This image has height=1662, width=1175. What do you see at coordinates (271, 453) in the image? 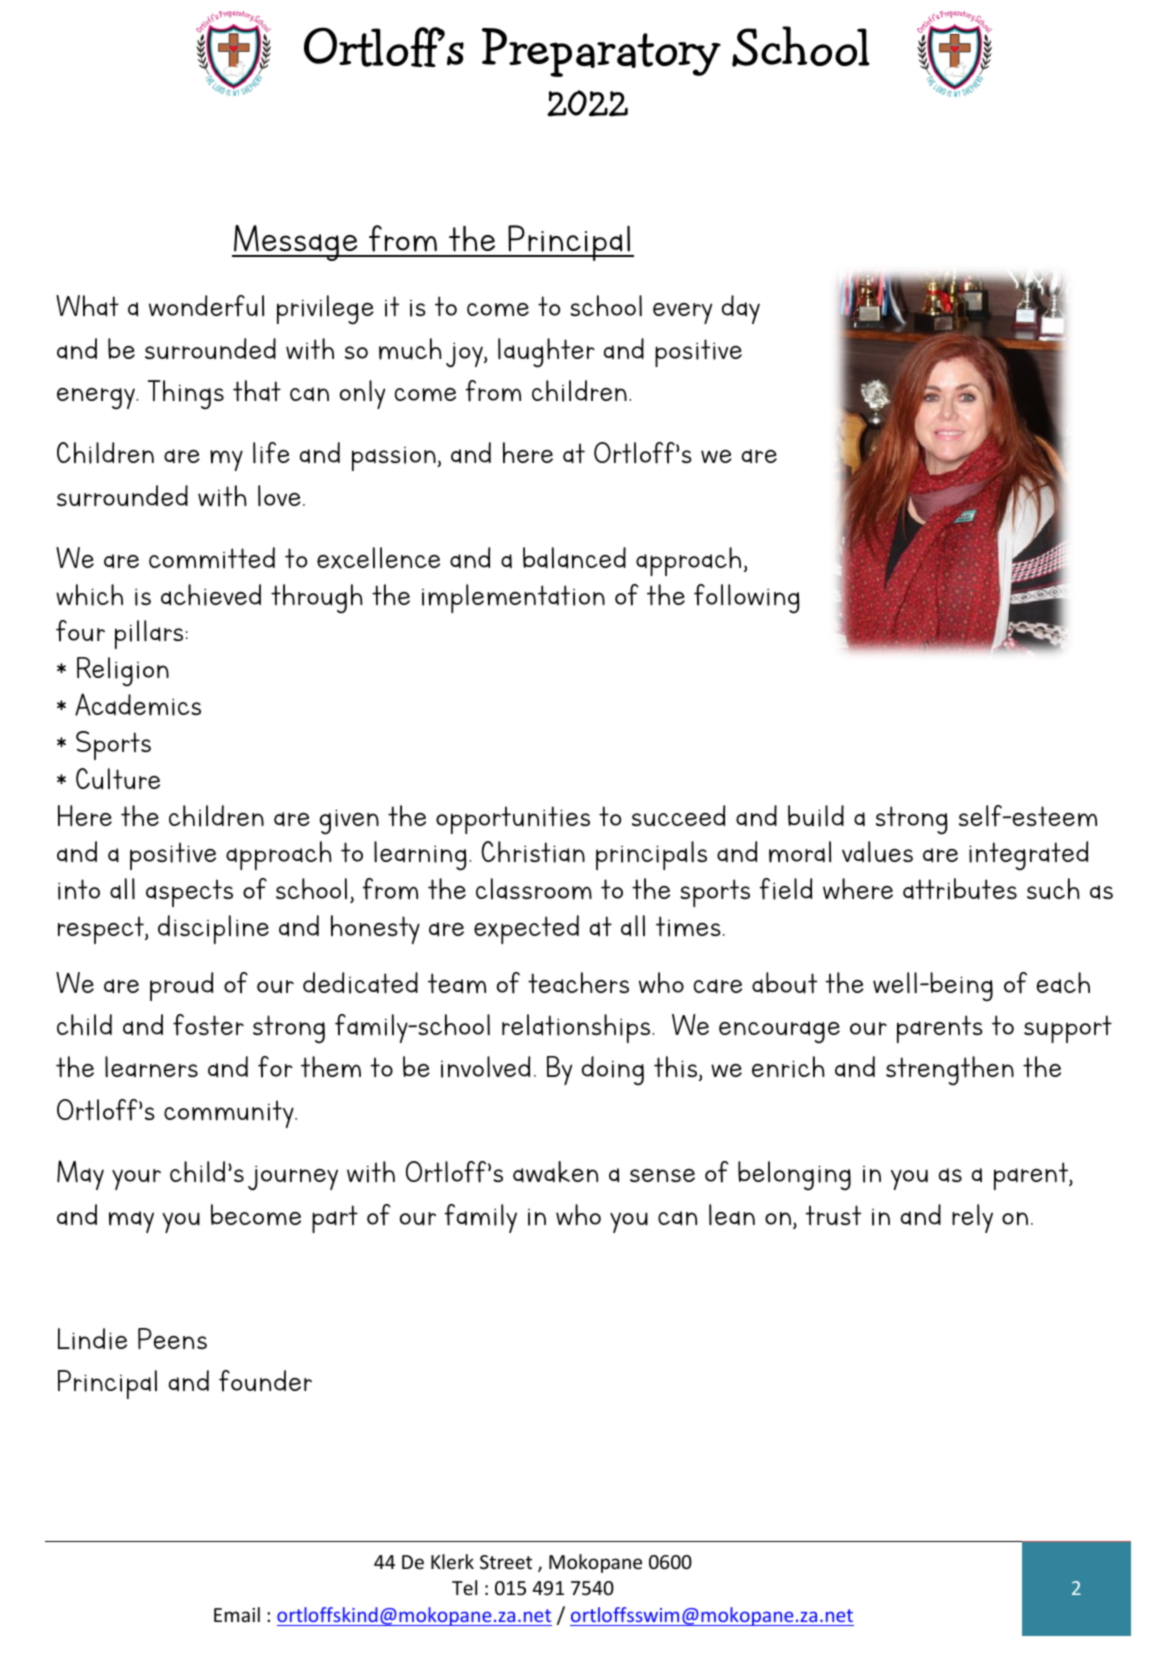
I see `life` at bounding box center [271, 453].
